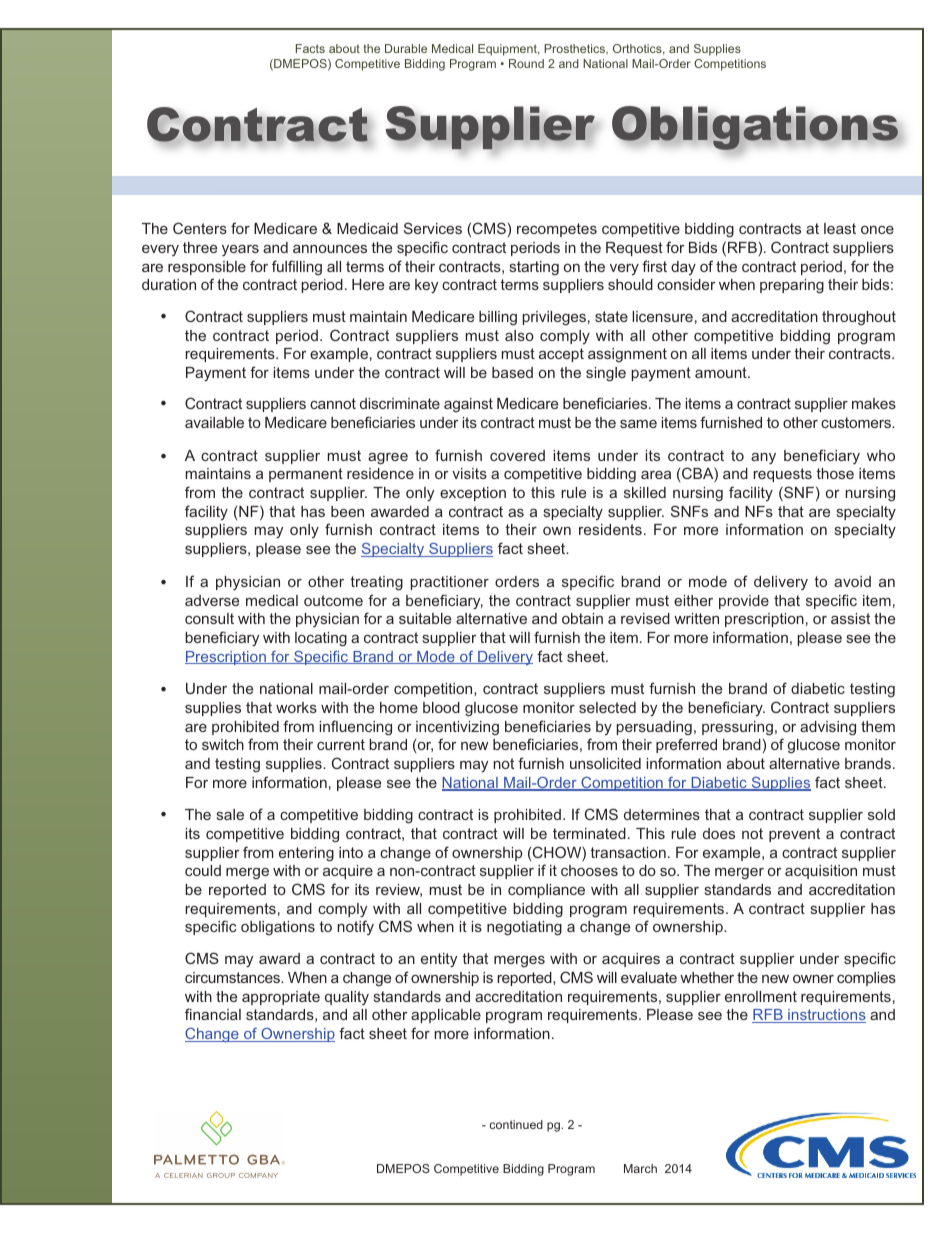 The height and width of the document is (1233, 952). What do you see at coordinates (526, 63) in the document?
I see `Round` at bounding box center [526, 63].
